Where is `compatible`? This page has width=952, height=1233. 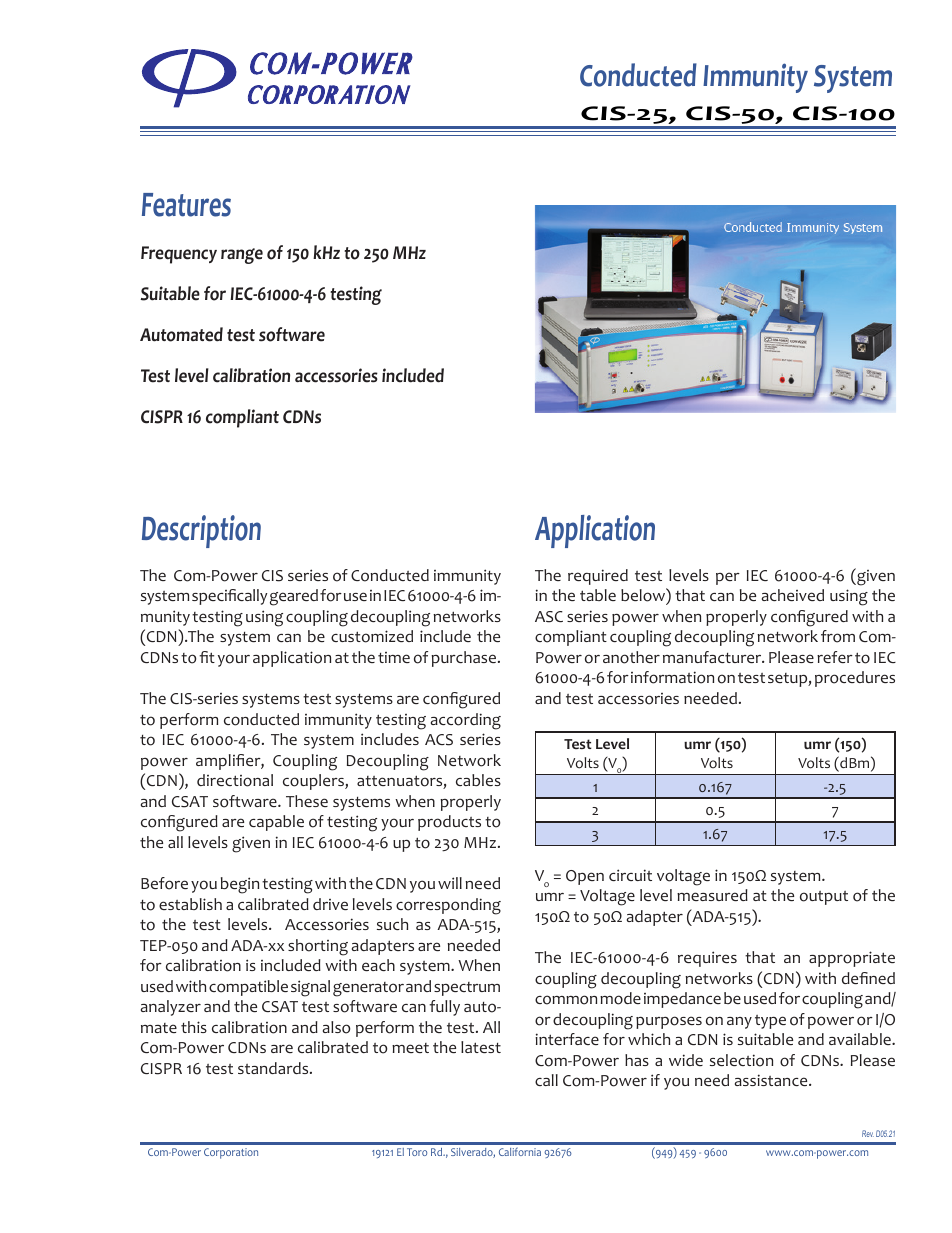
compatible is located at coordinates (248, 988).
